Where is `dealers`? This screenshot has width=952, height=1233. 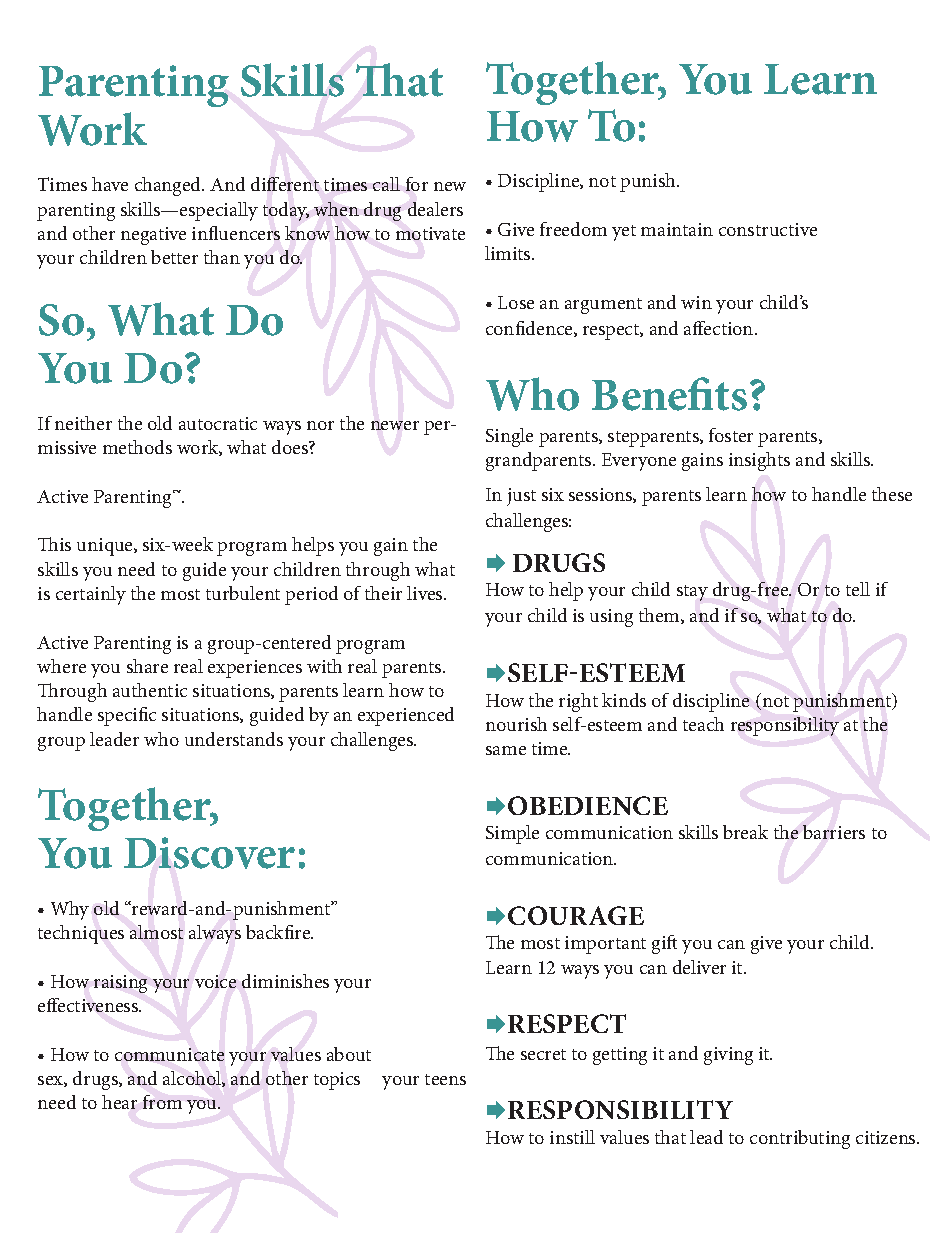 dealers is located at coordinates (435, 209).
